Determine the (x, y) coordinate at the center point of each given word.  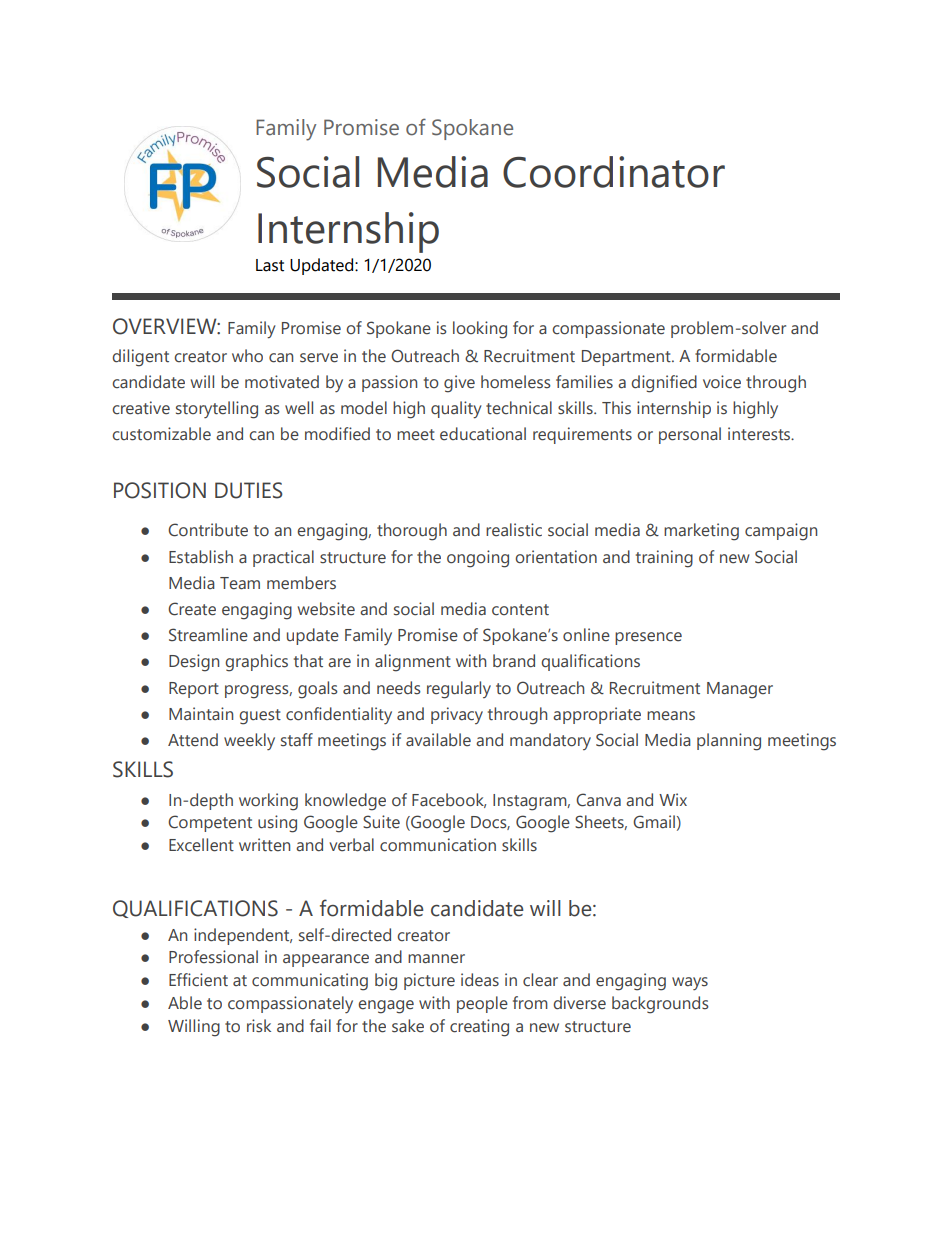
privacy (457, 715)
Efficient (198, 980)
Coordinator (614, 172)
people (482, 1004)
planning (729, 742)
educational (483, 434)
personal (690, 435)
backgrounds (660, 1005)
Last (270, 265)
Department (627, 358)
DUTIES (249, 490)
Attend (193, 740)
